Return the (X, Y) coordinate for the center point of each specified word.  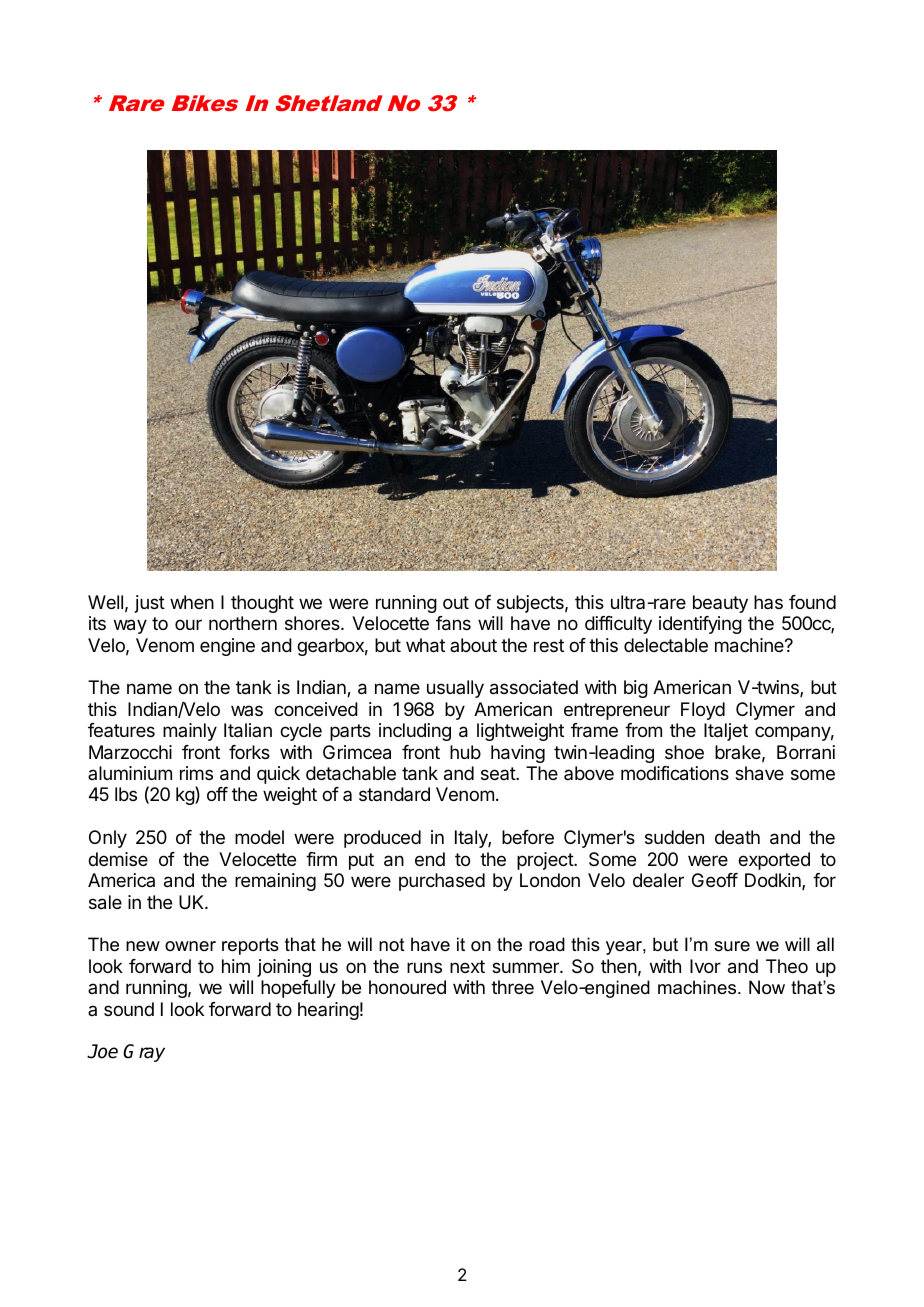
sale (105, 902)
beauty (720, 604)
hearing (328, 1011)
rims (196, 773)
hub (465, 752)
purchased (442, 882)
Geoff (715, 880)
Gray (144, 1053)
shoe (684, 752)
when (192, 602)
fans (453, 623)
